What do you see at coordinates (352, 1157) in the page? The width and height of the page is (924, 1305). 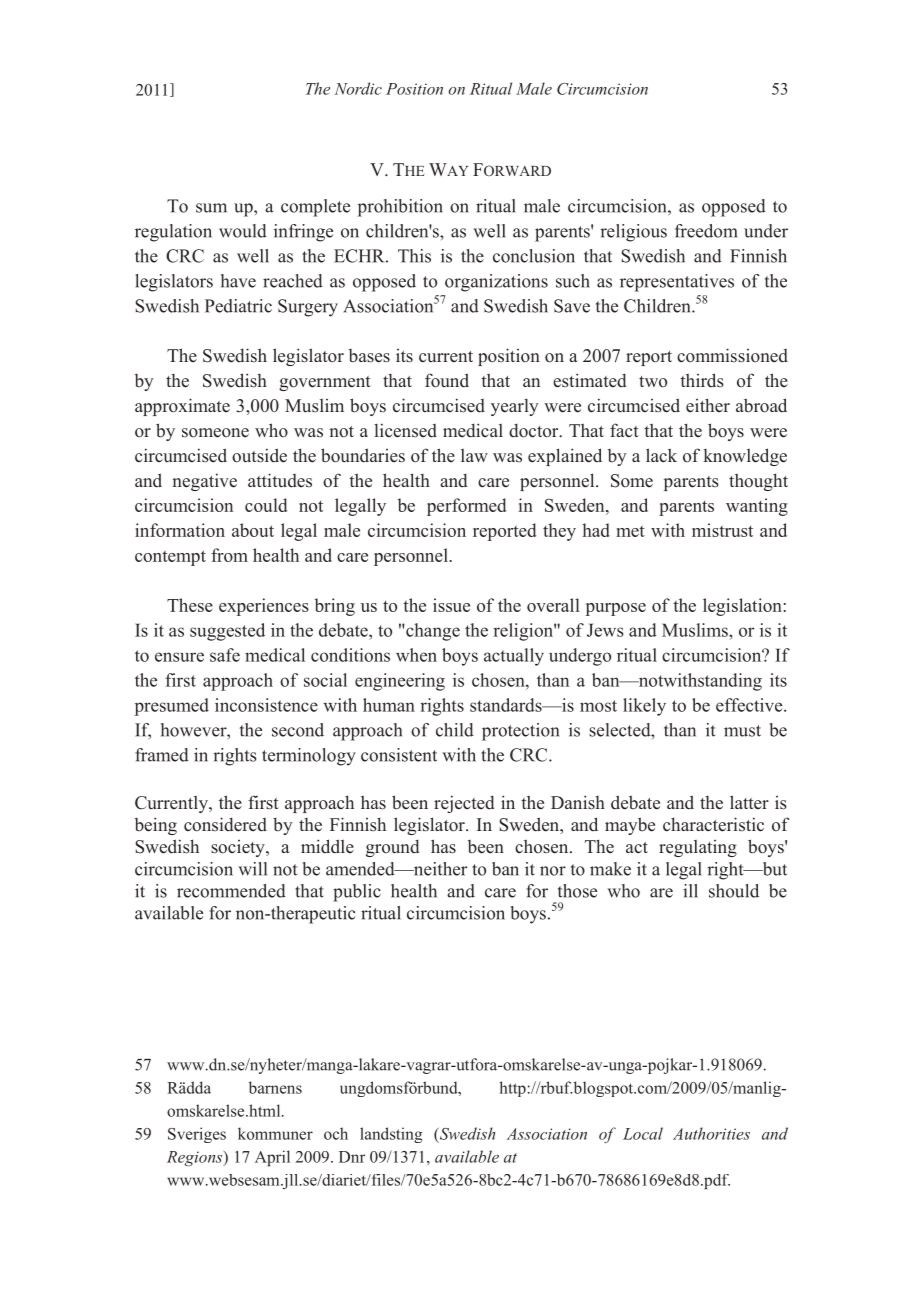 I see `Dnr` at bounding box center [352, 1157].
